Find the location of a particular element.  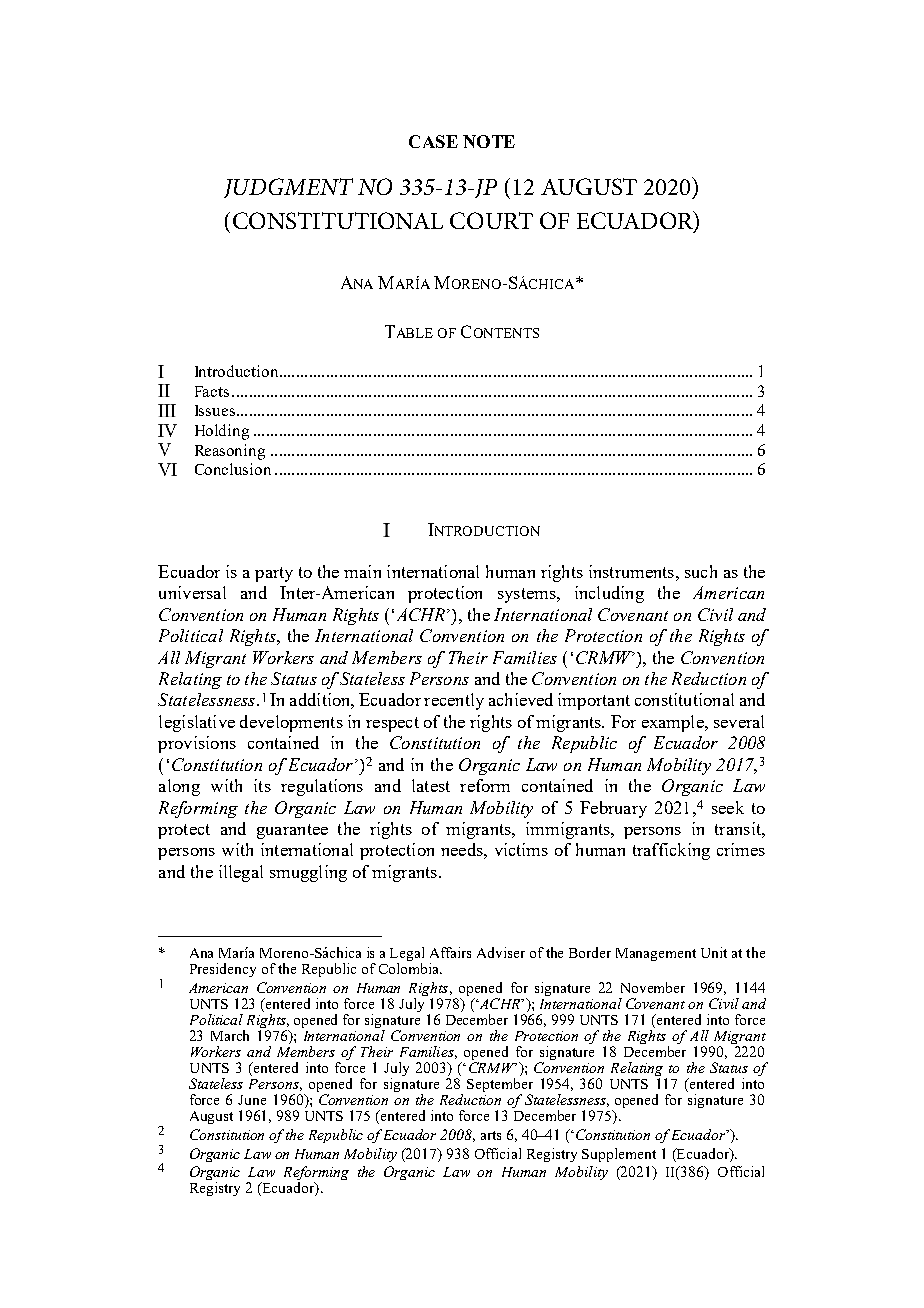

Holding is located at coordinates (222, 432).
